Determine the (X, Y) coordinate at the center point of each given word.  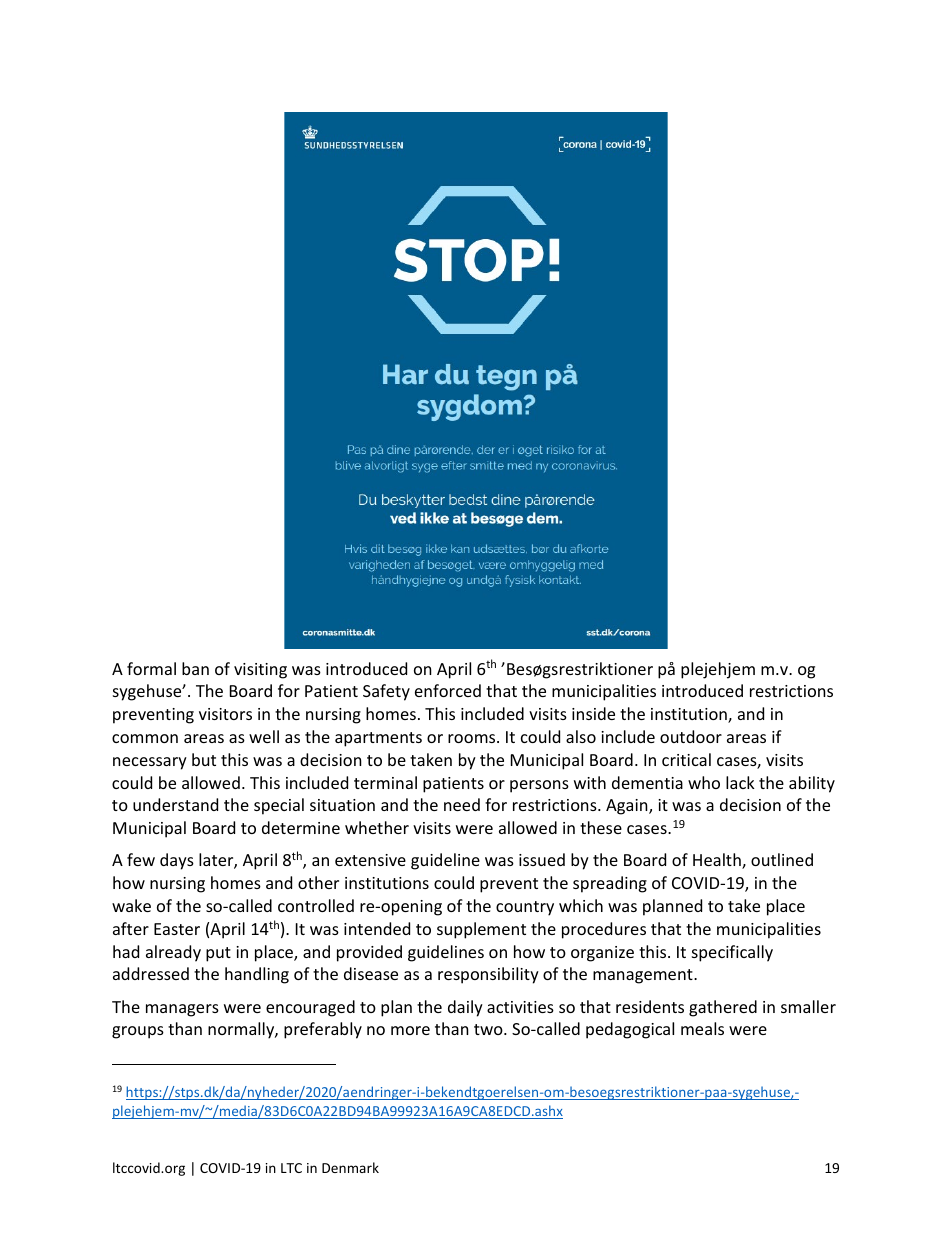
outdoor (691, 736)
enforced (448, 690)
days (177, 861)
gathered (723, 1008)
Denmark (350, 1167)
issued (542, 859)
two (489, 1029)
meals (702, 1028)
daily (465, 1008)
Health (718, 861)
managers (182, 1010)
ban (195, 668)
